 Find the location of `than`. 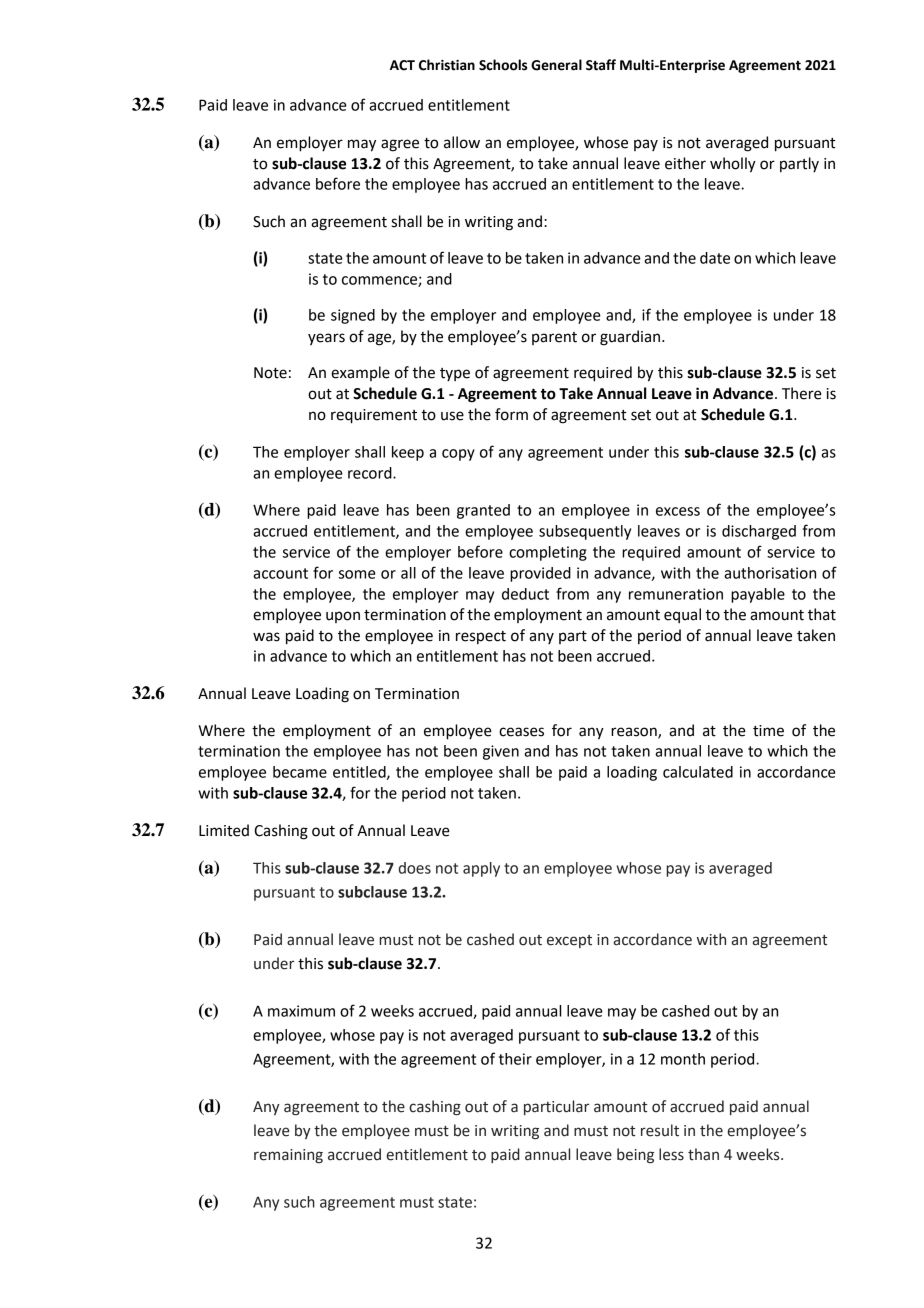

than is located at coordinates (703, 1154).
